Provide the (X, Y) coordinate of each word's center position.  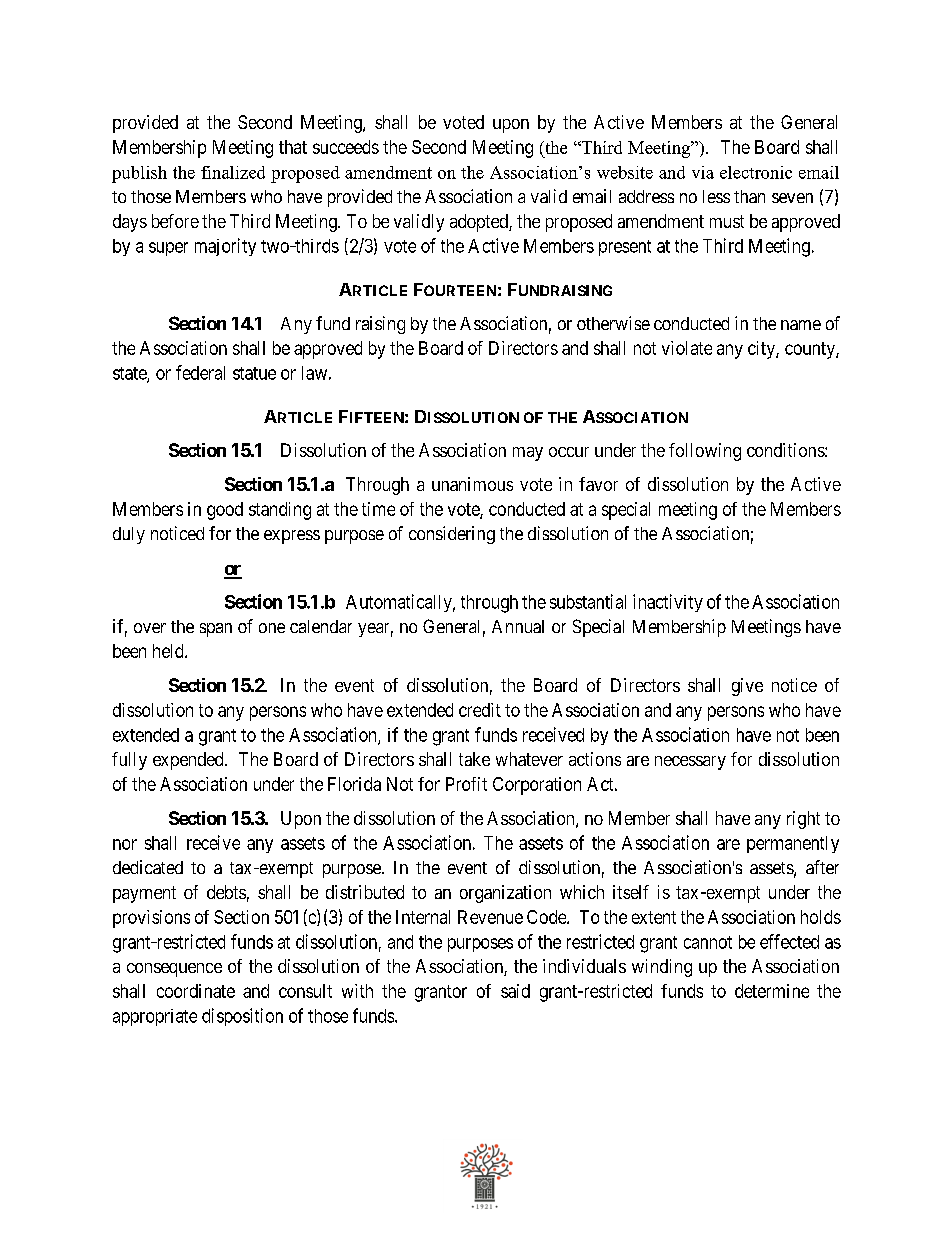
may (528, 454)
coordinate (196, 991)
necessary (690, 763)
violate (687, 348)
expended (189, 761)
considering (452, 535)
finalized (233, 172)
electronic (756, 172)
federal (200, 372)
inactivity (668, 603)
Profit (466, 784)
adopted (480, 223)
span (216, 630)
